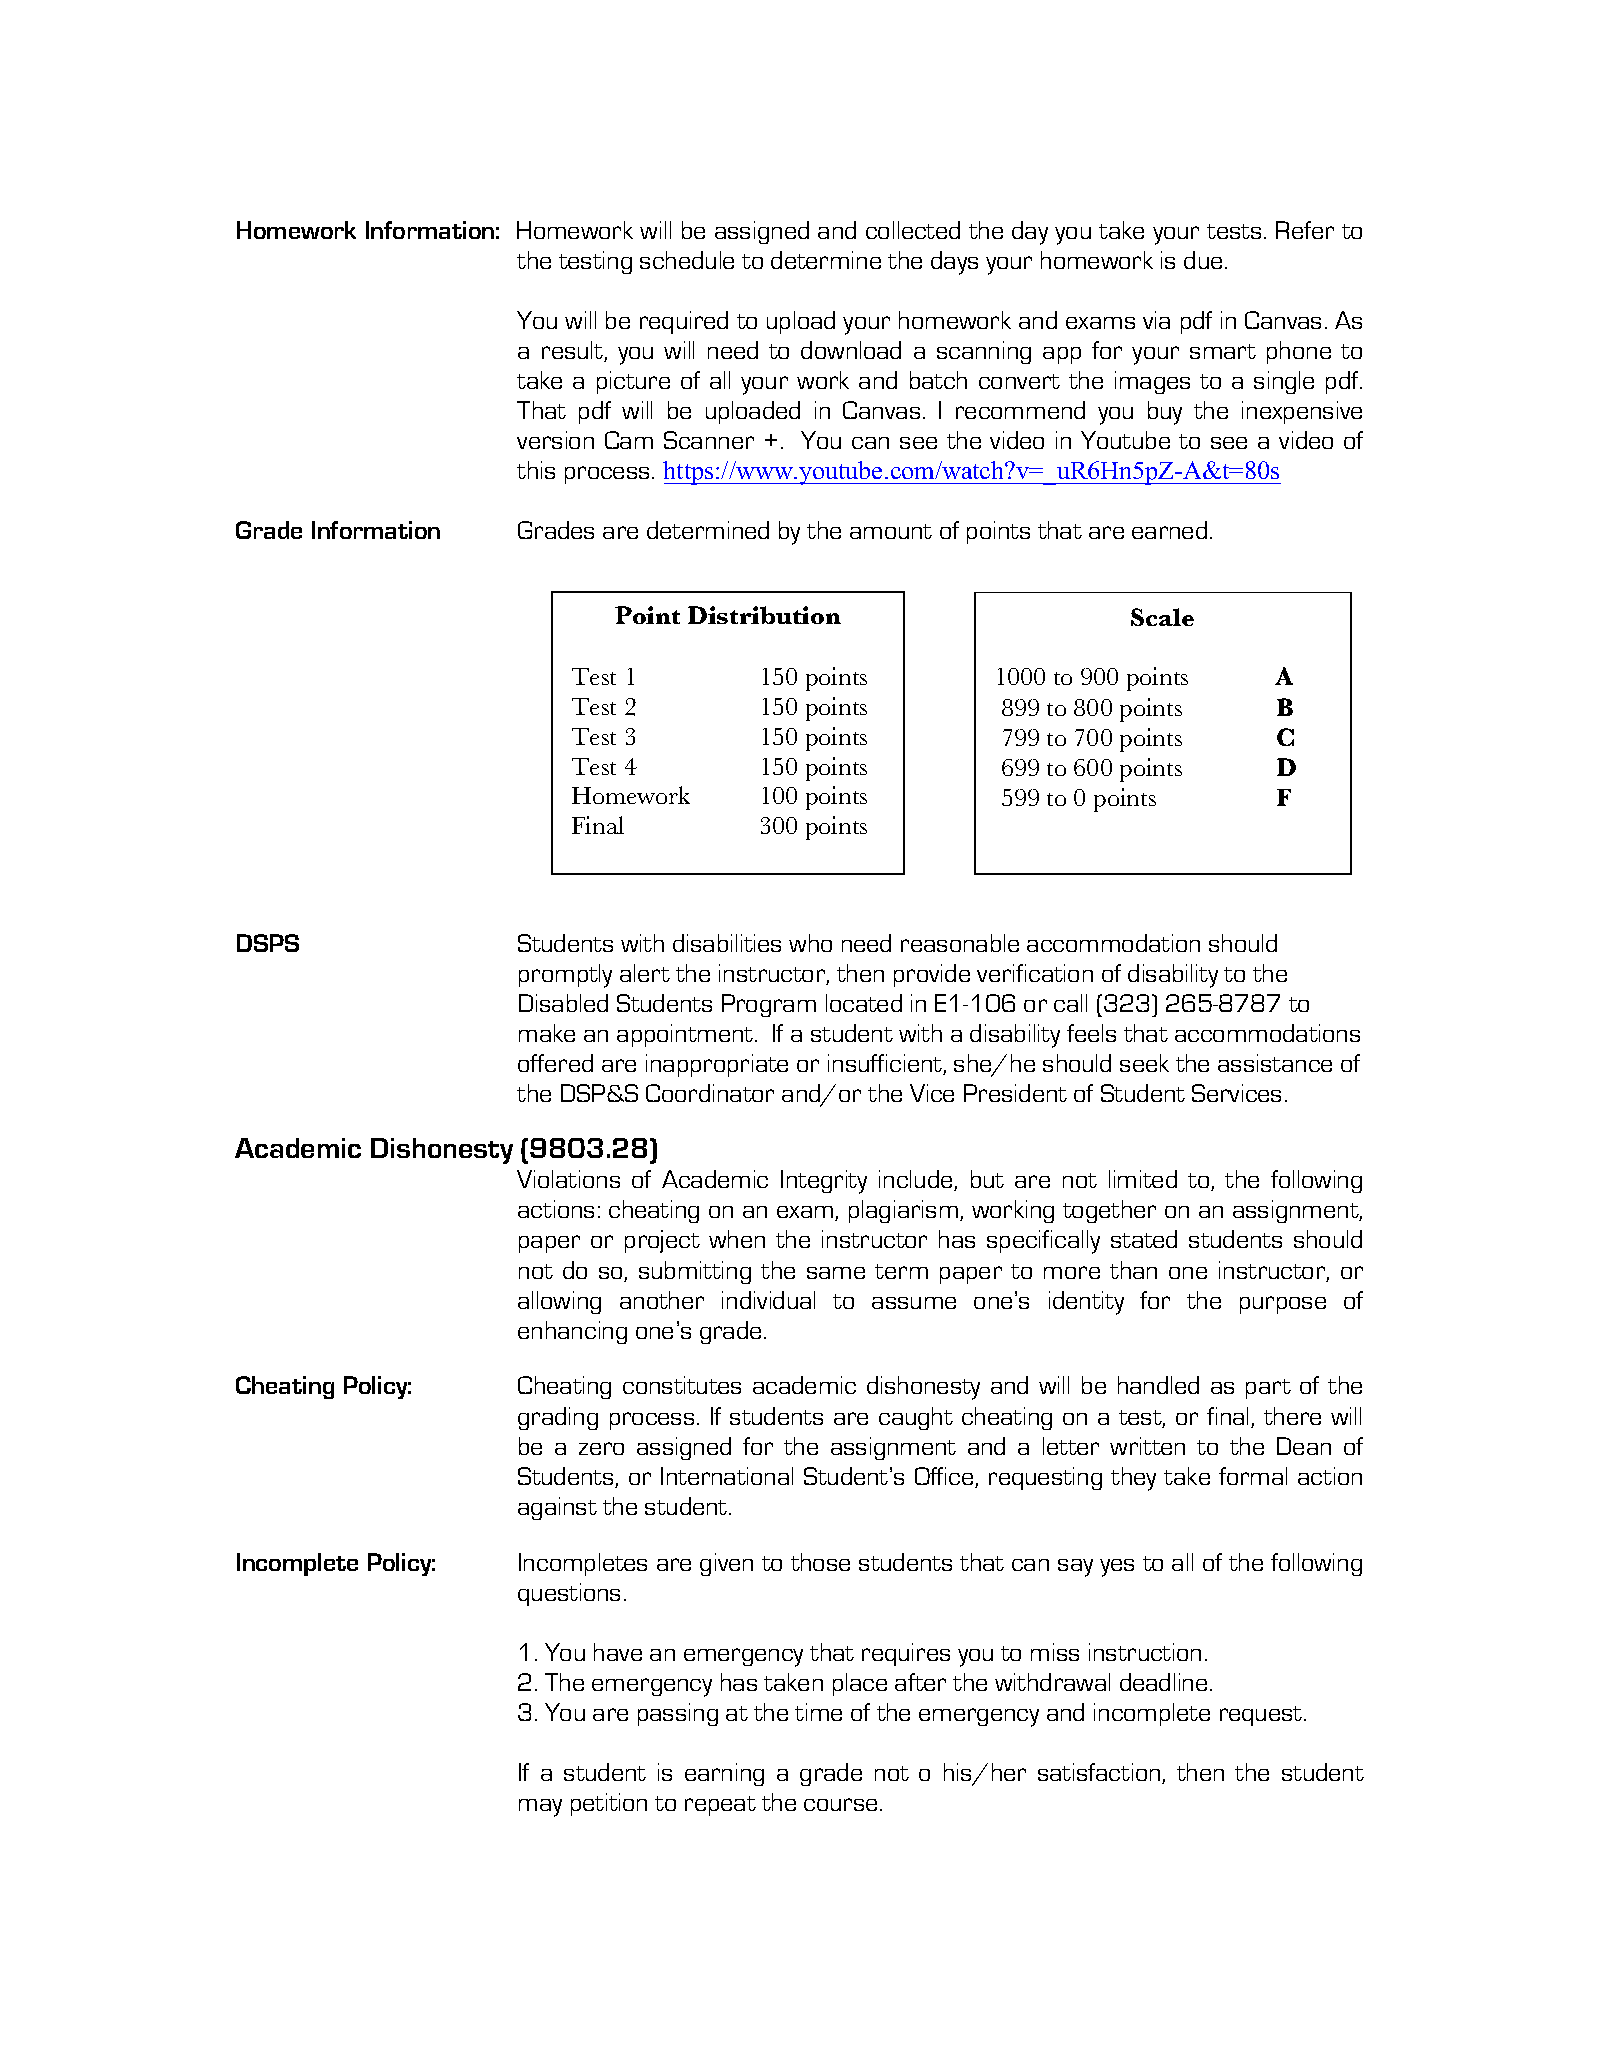  What do you see at coordinates (547, 1033) in the image?
I see `make` at bounding box center [547, 1033].
